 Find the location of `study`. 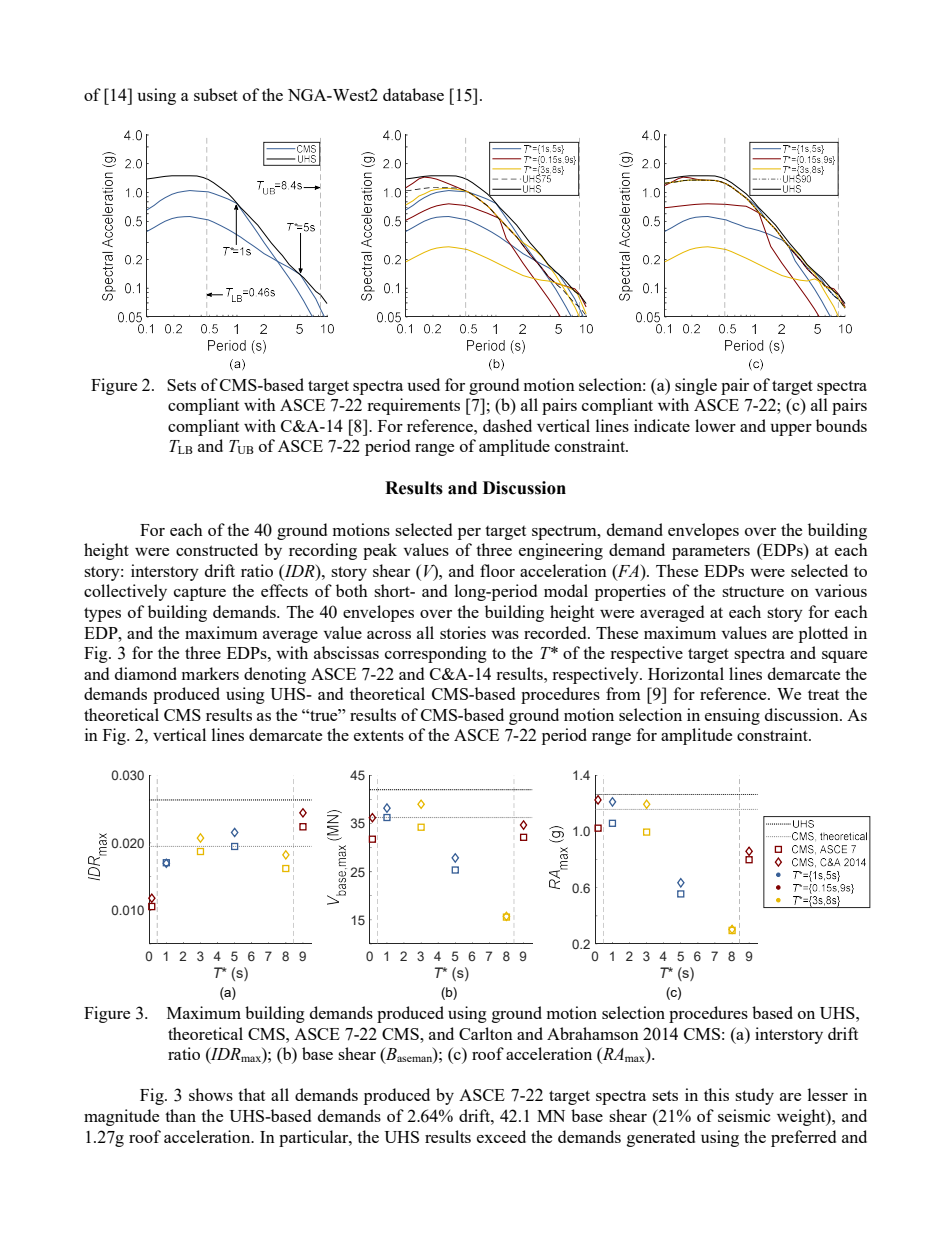

study is located at coordinates (754, 1096).
